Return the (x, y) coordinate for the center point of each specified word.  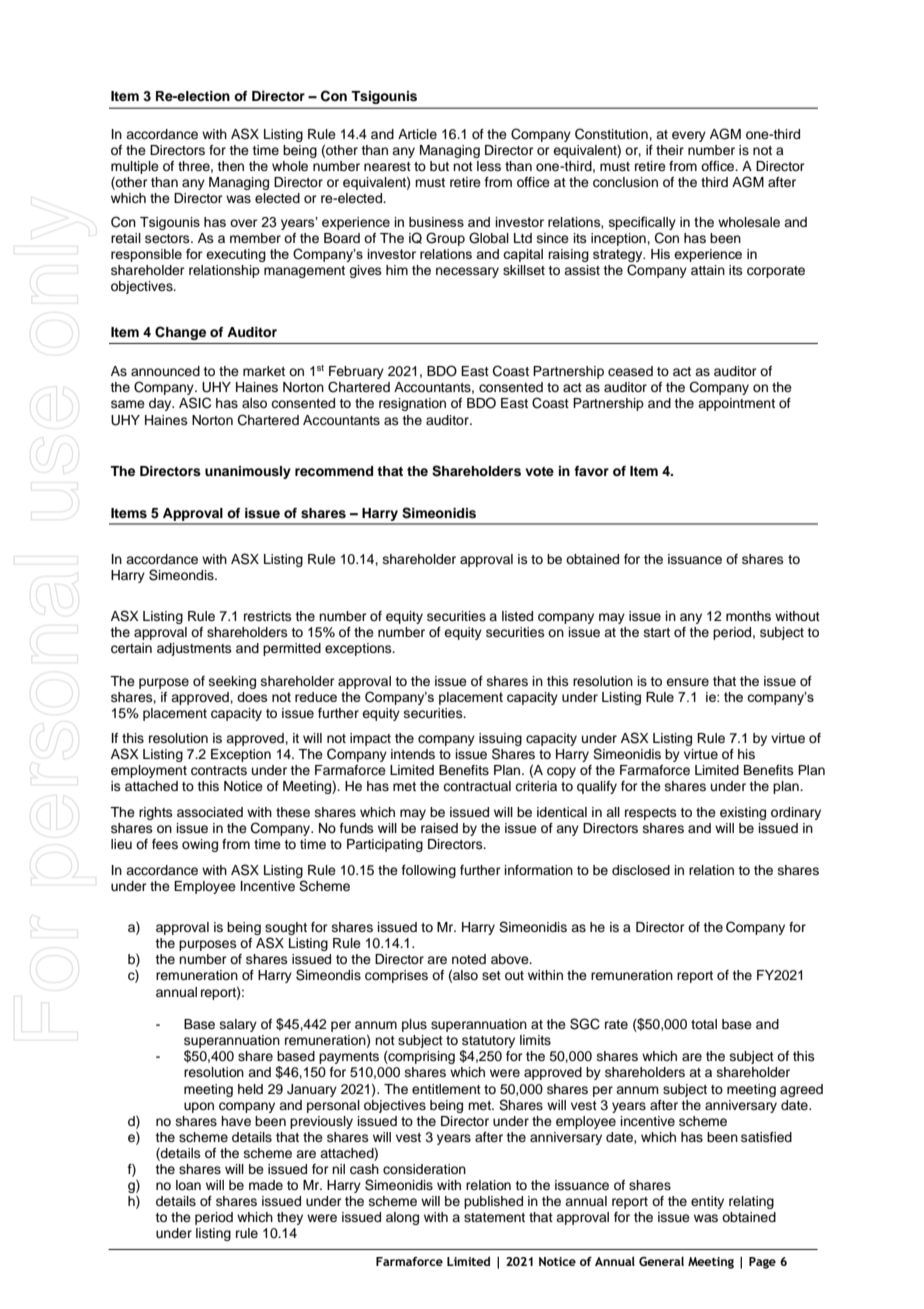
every (689, 136)
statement (494, 1217)
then (230, 166)
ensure (687, 682)
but (439, 166)
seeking (232, 682)
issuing (500, 741)
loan (188, 1185)
